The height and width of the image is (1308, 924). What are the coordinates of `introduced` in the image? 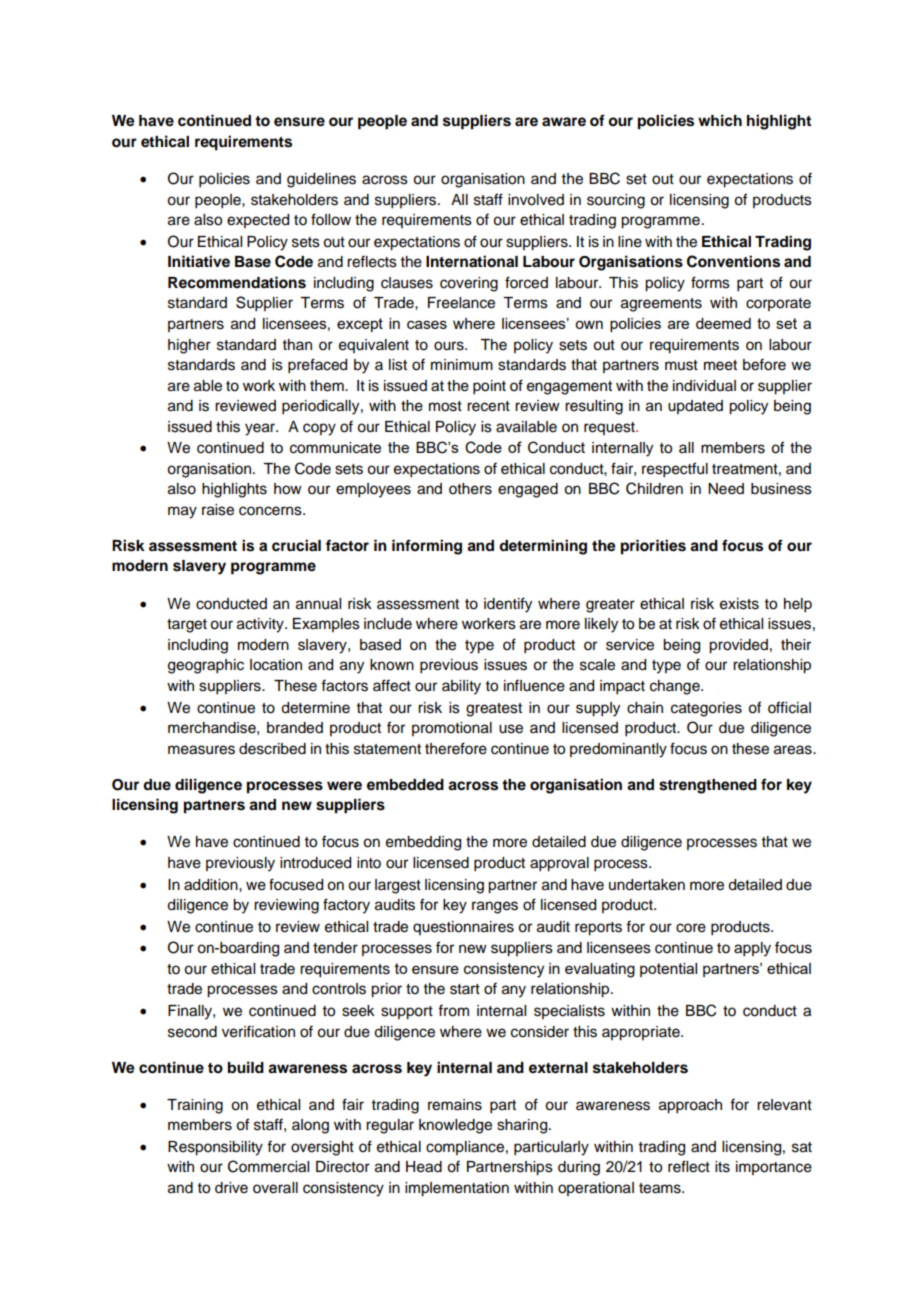 It's located at (315, 863).
